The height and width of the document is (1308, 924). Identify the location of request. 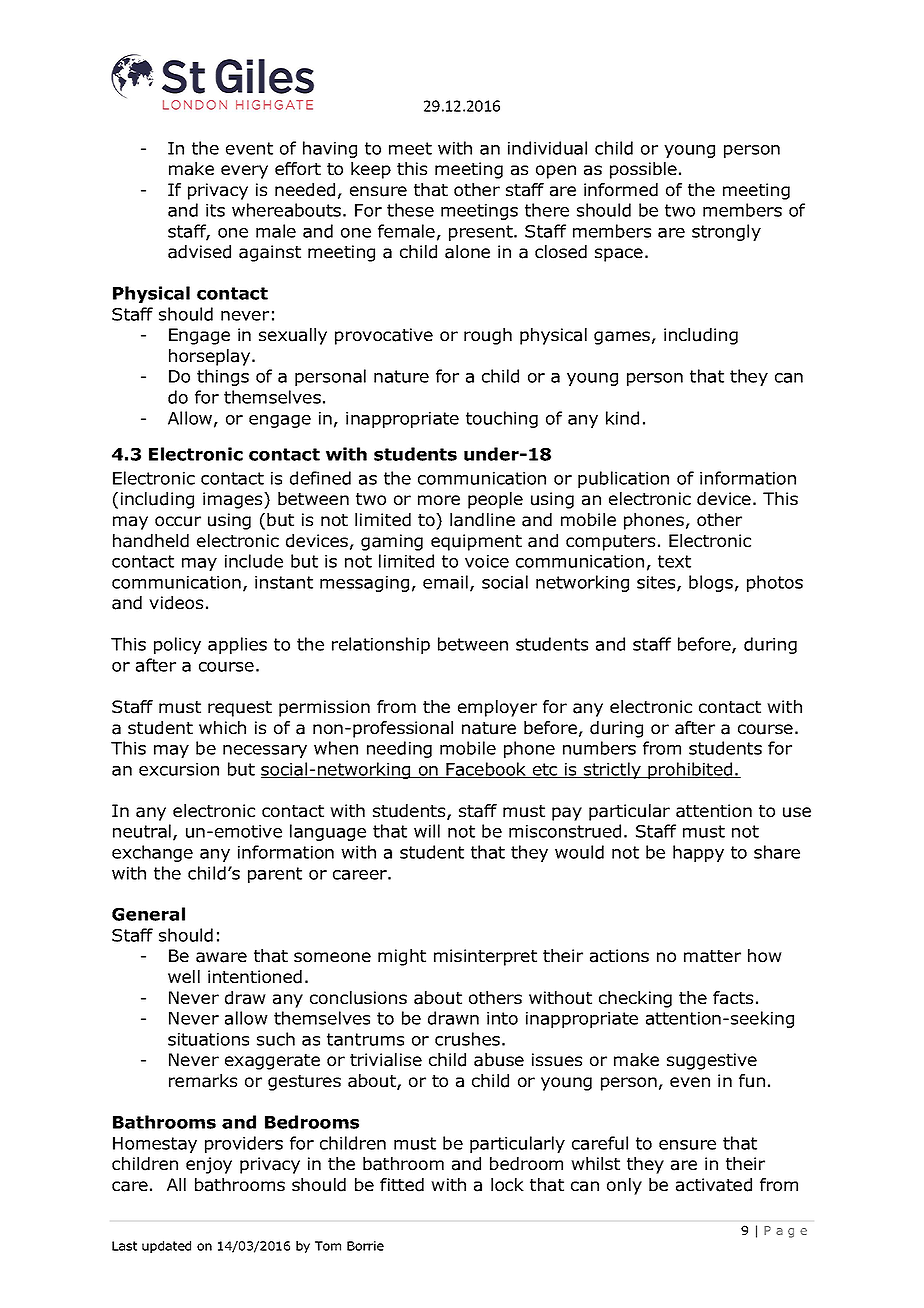
(240, 709).
